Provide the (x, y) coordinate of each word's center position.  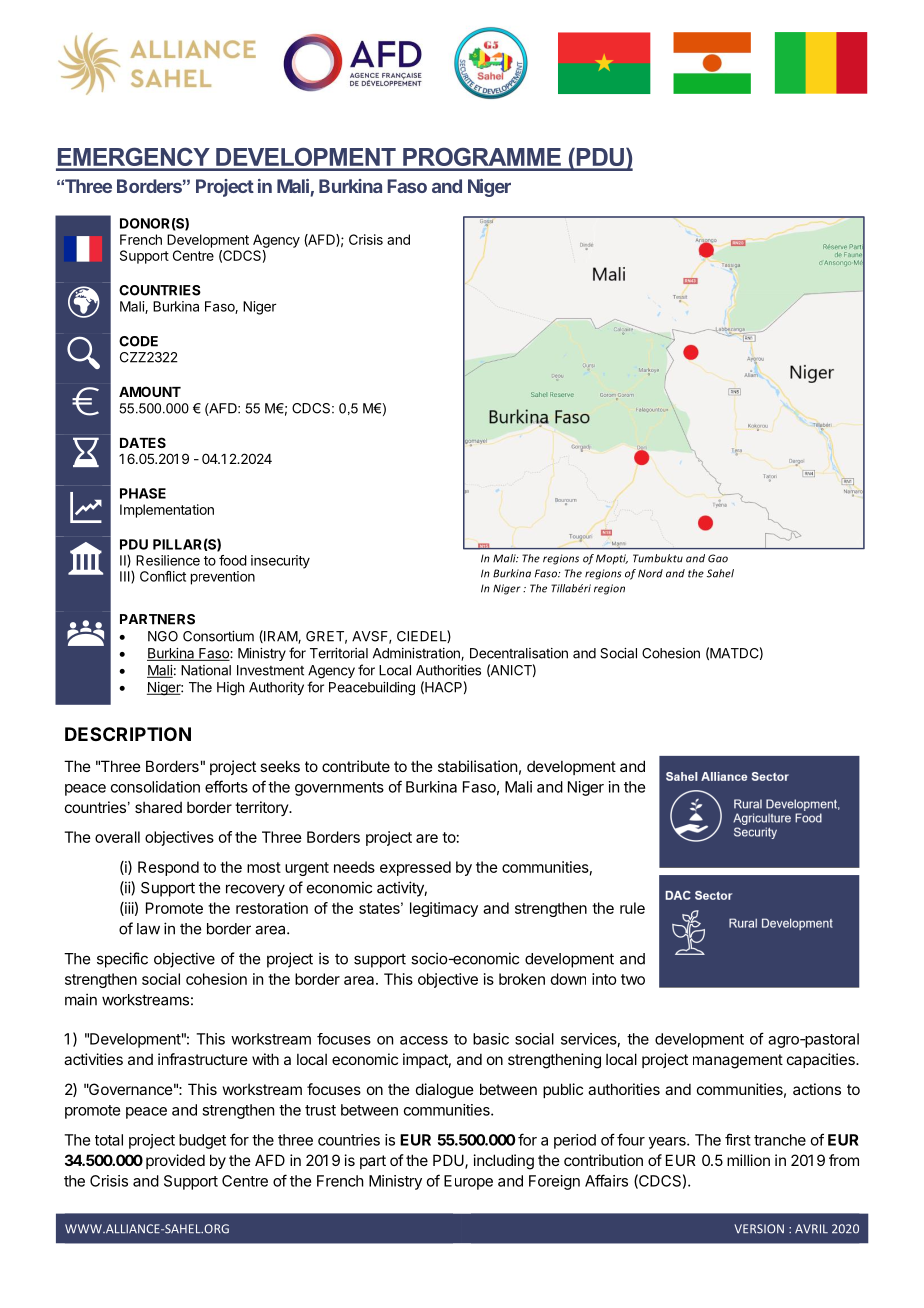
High (230, 689)
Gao (718, 558)
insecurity (280, 562)
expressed (415, 868)
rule (632, 908)
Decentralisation (519, 653)
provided (175, 1161)
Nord (650, 573)
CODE (138, 341)
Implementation (167, 511)
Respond (168, 868)
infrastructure (203, 1059)
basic (491, 1039)
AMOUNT (150, 391)
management (738, 1061)
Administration (417, 654)
